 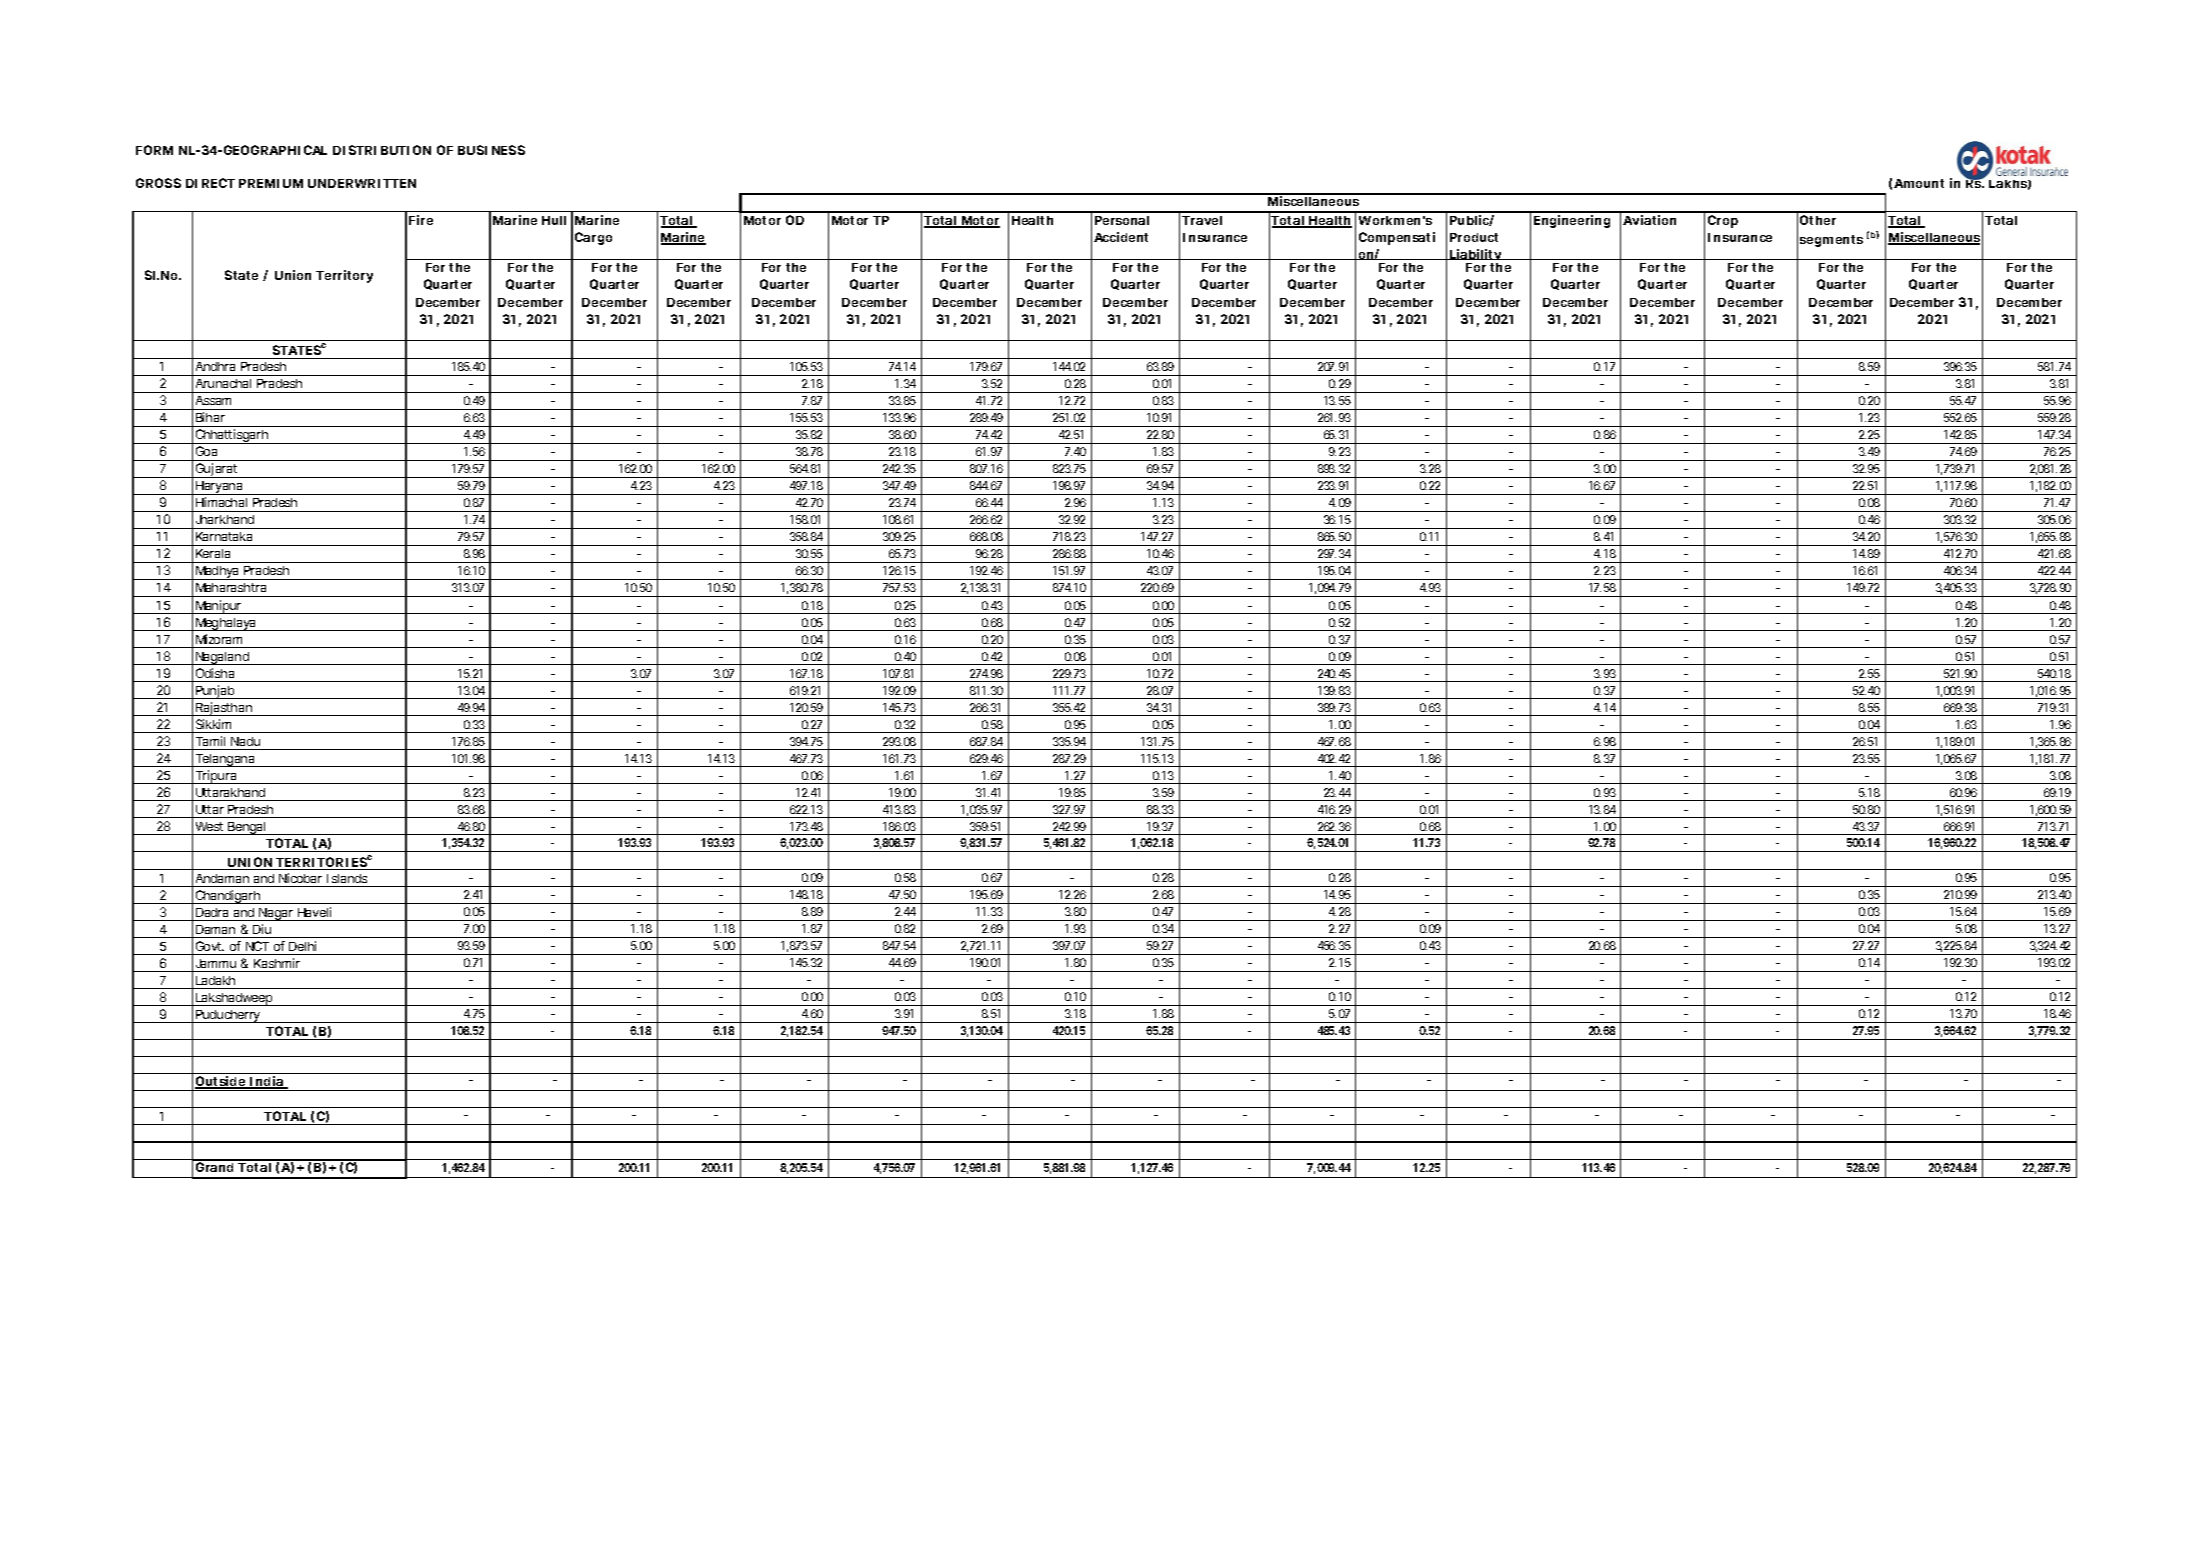 I want to click on UNDERWRITTEN, so click(x=362, y=183).
